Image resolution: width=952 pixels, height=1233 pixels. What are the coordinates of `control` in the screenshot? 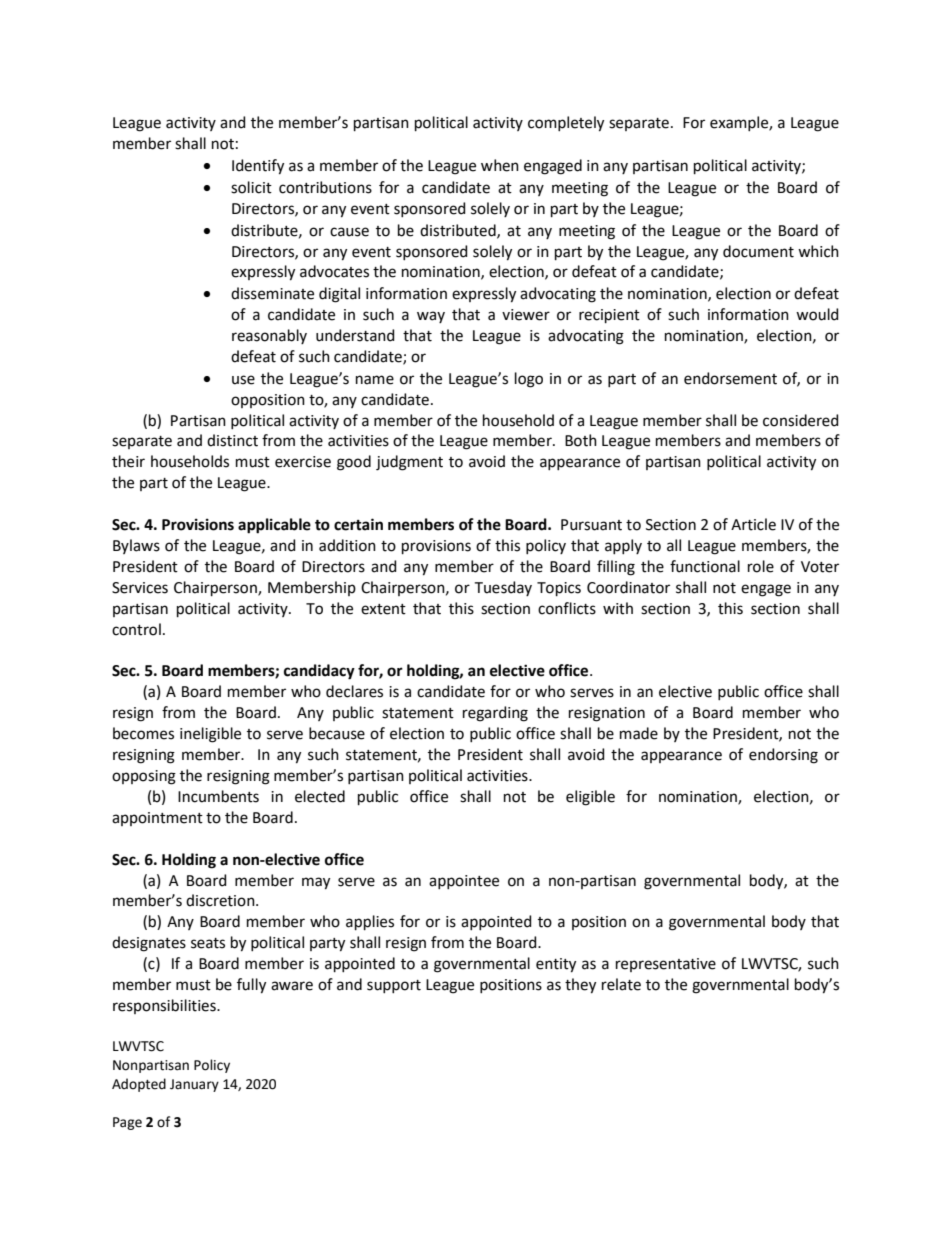 It's located at (136, 629).
